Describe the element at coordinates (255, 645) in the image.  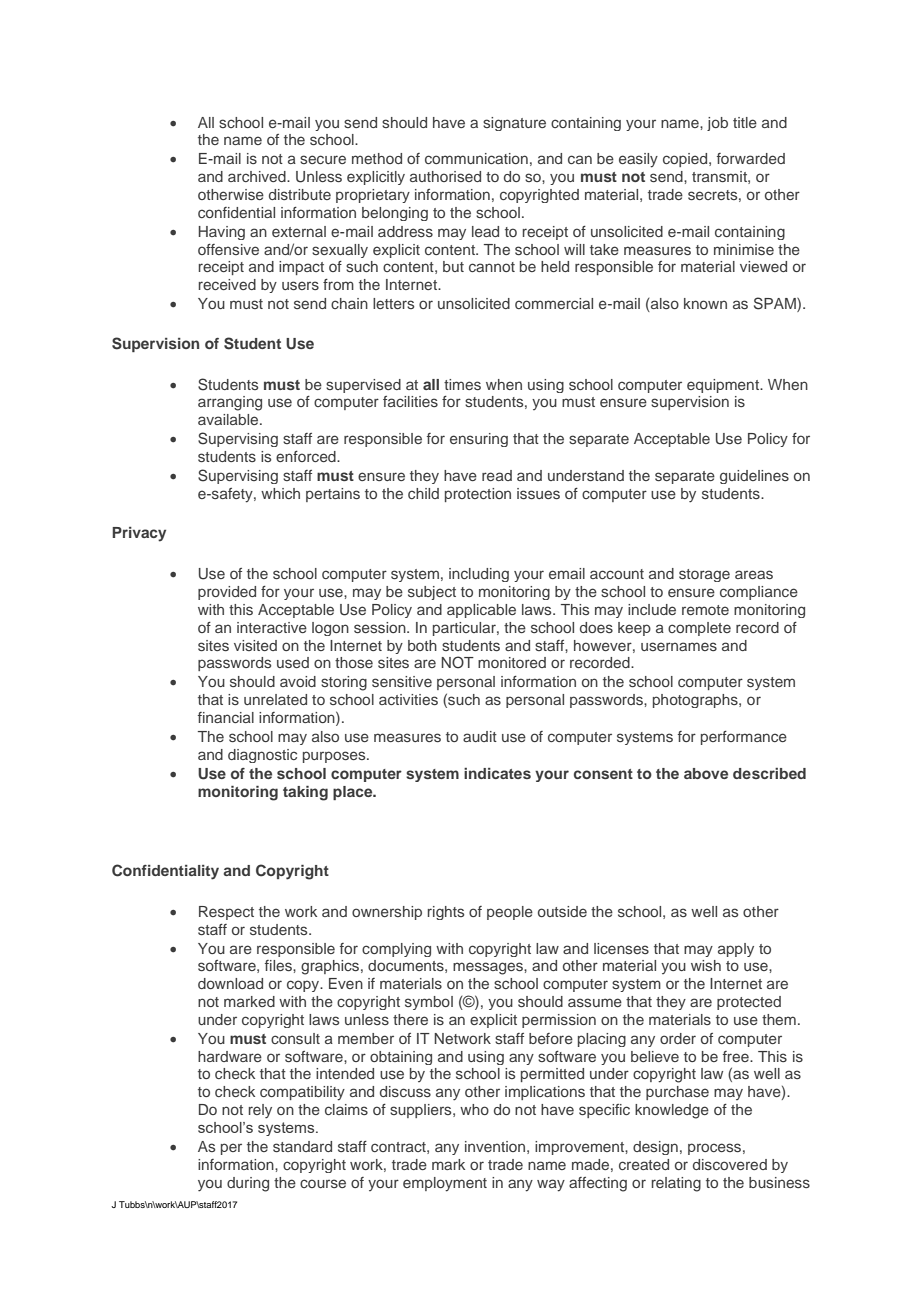
I see `visited` at that location.
